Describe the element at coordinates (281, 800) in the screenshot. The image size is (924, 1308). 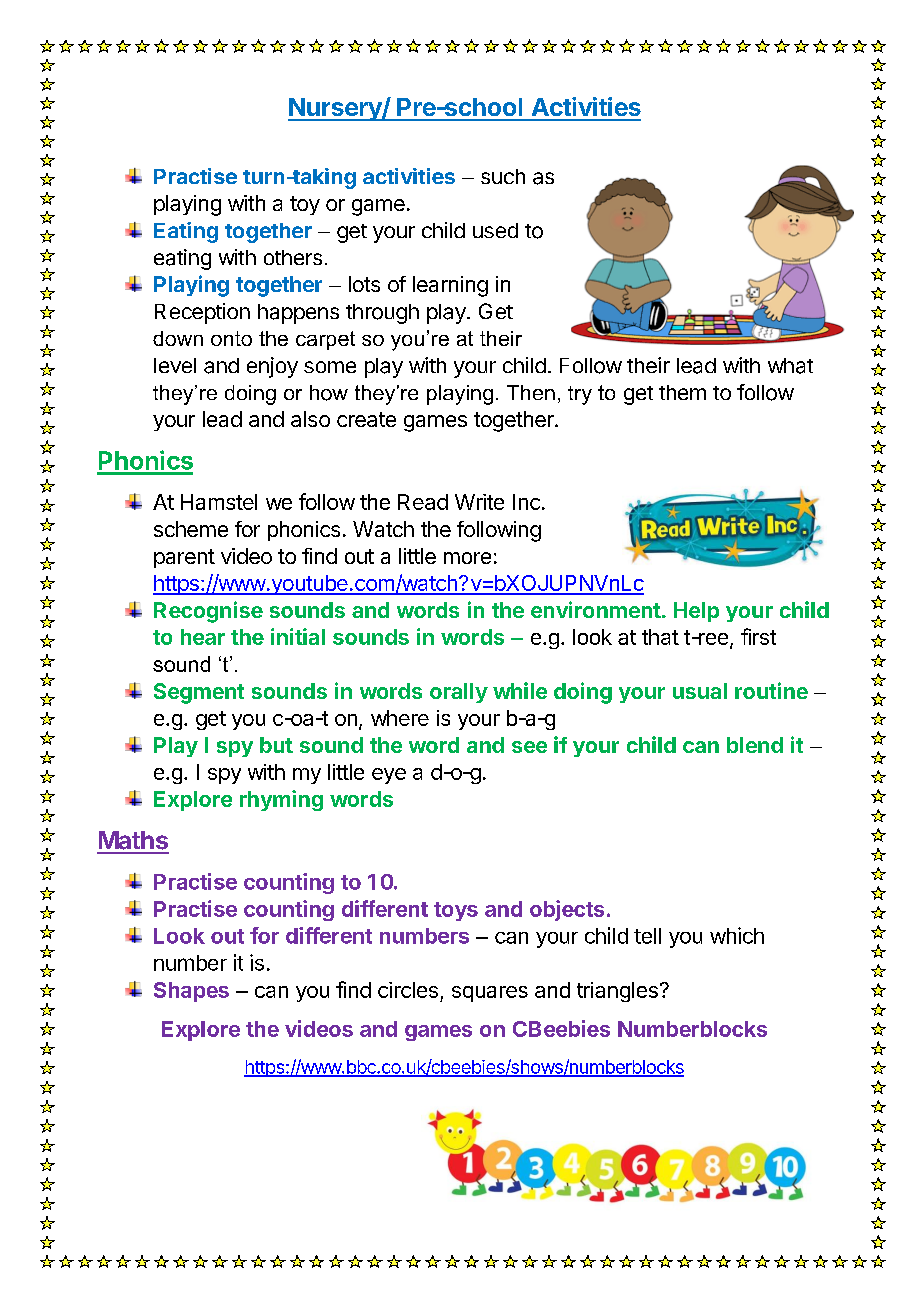
I see `rhyming` at that location.
